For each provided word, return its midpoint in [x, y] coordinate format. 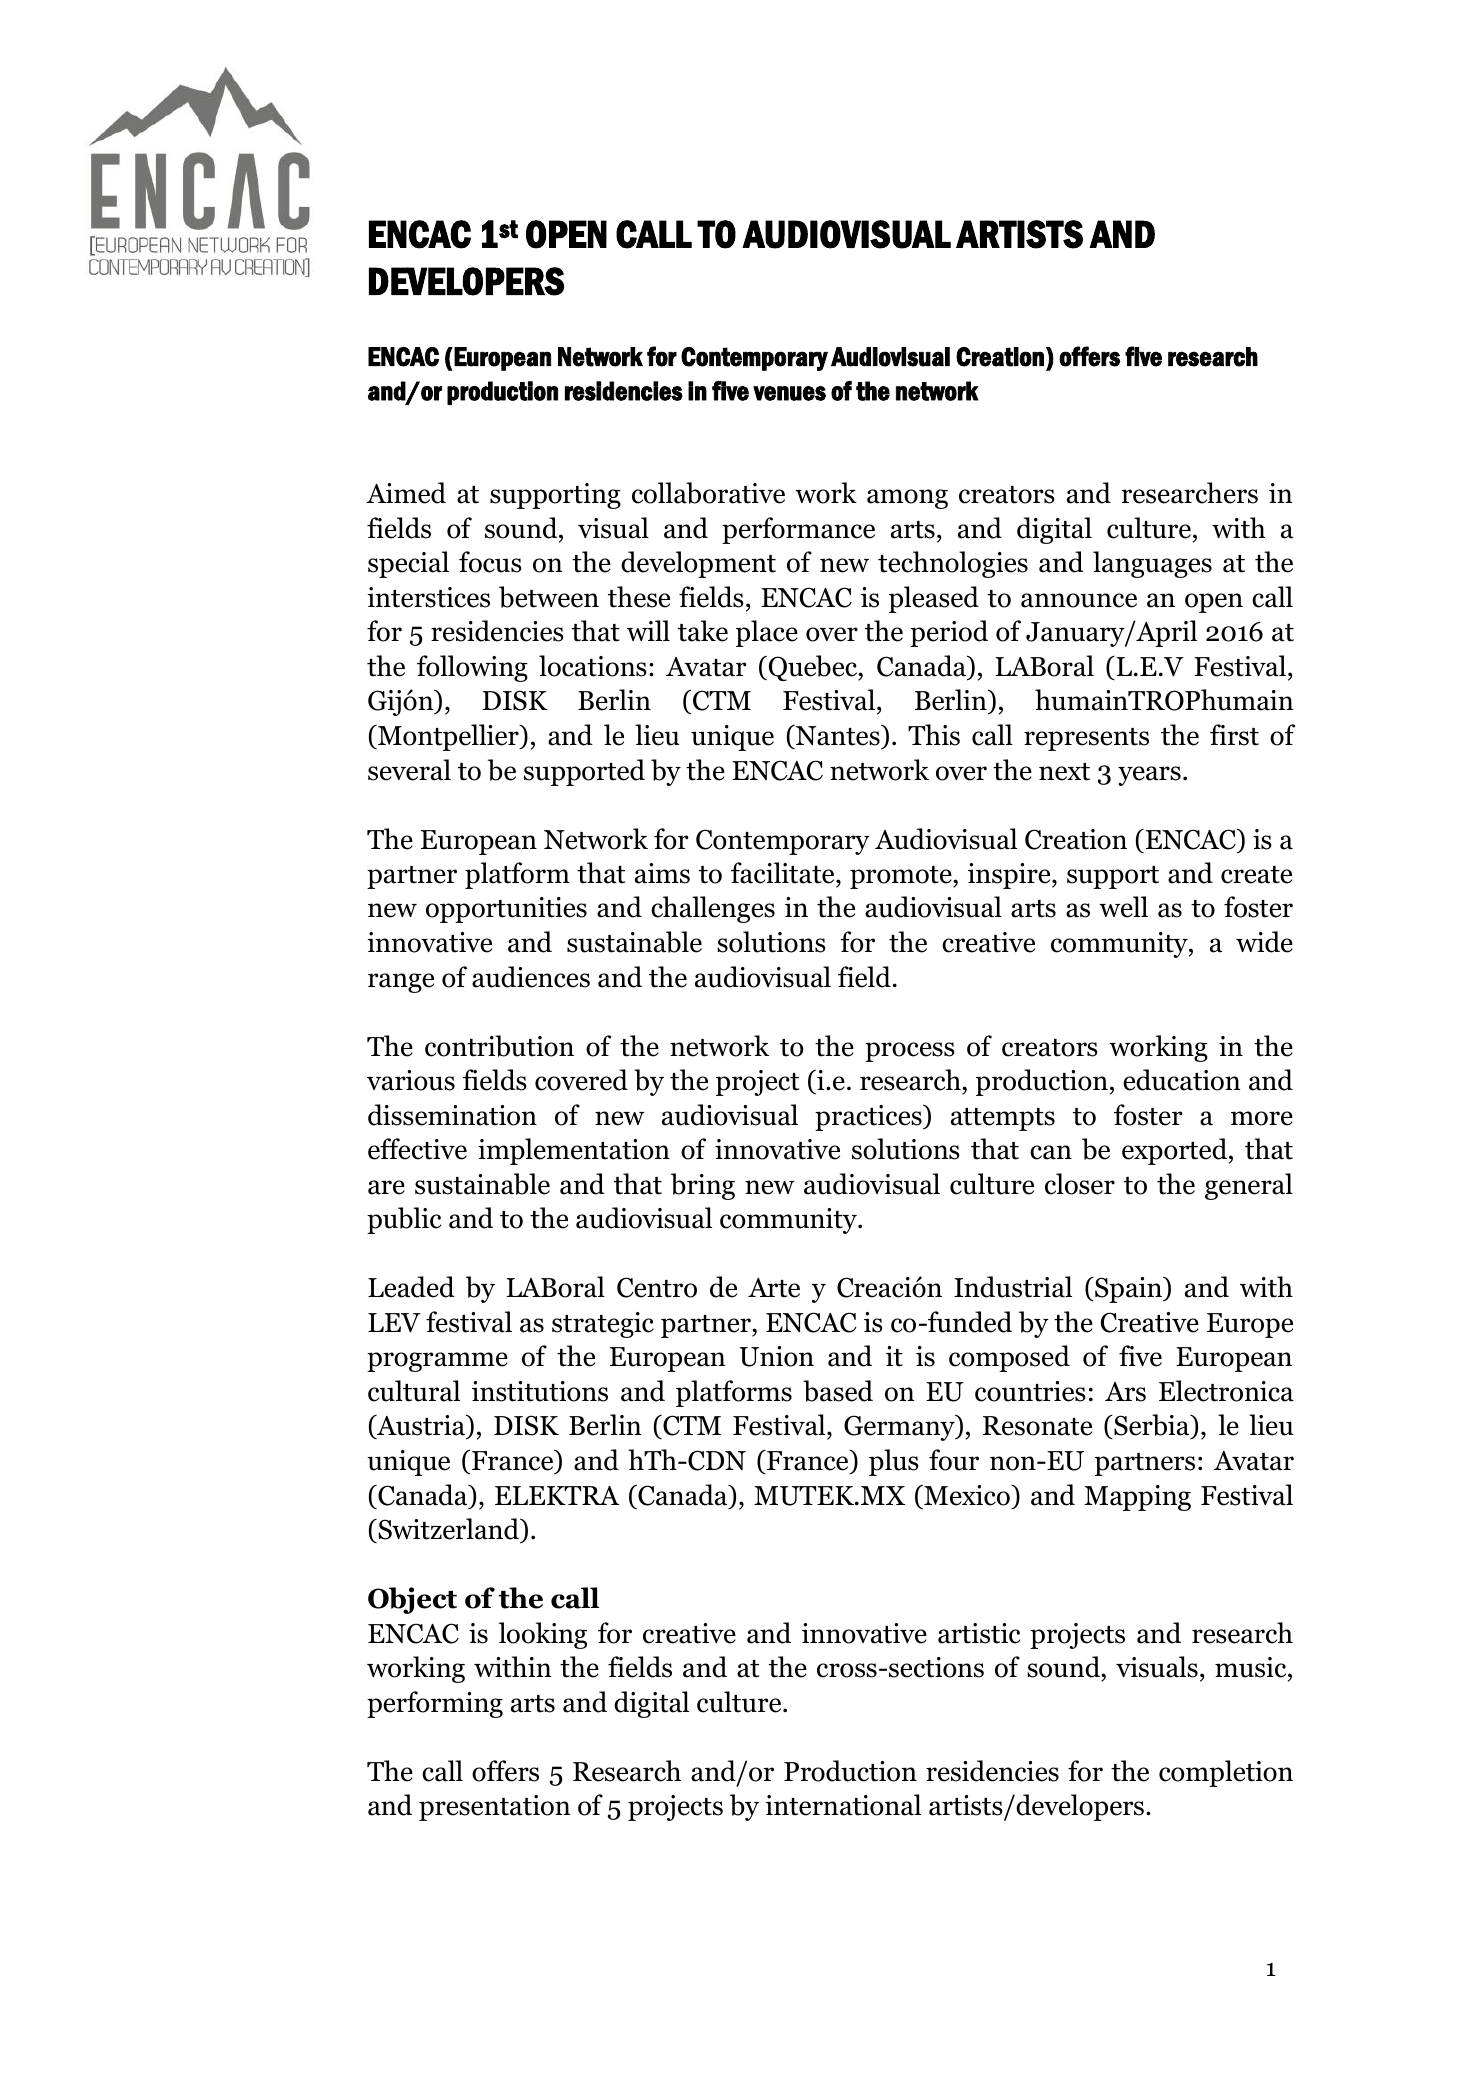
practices [869, 1117]
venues [789, 393]
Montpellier [448, 737]
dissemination [452, 1115]
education [1181, 1080]
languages [1152, 564]
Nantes [838, 735]
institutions [540, 1391]
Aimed [406, 493]
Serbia [1152, 1426]
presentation [494, 1808]
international [843, 1805]
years [1149, 776]
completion [1226, 1773]
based [838, 1391]
